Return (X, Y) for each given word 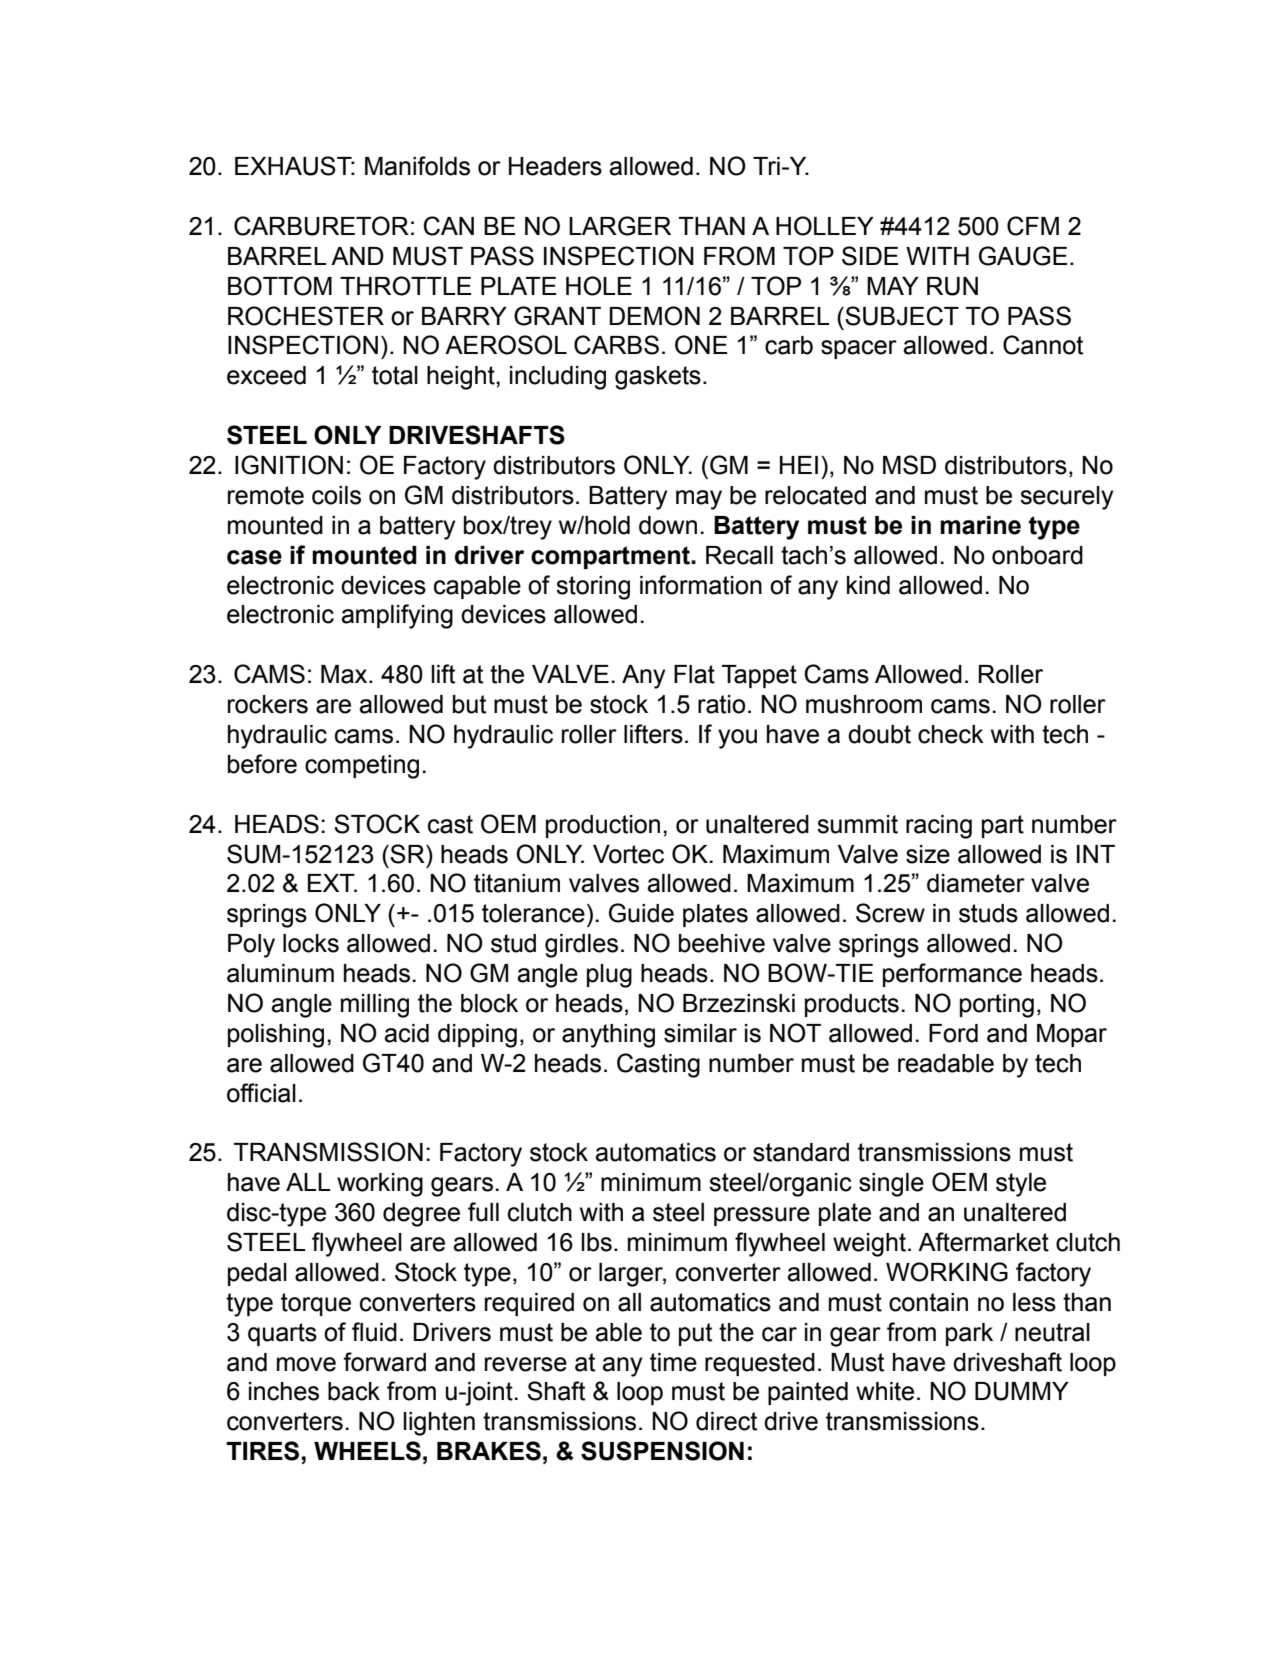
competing (362, 767)
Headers (555, 166)
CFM (1033, 226)
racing (939, 827)
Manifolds (417, 166)
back (354, 1391)
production (603, 826)
